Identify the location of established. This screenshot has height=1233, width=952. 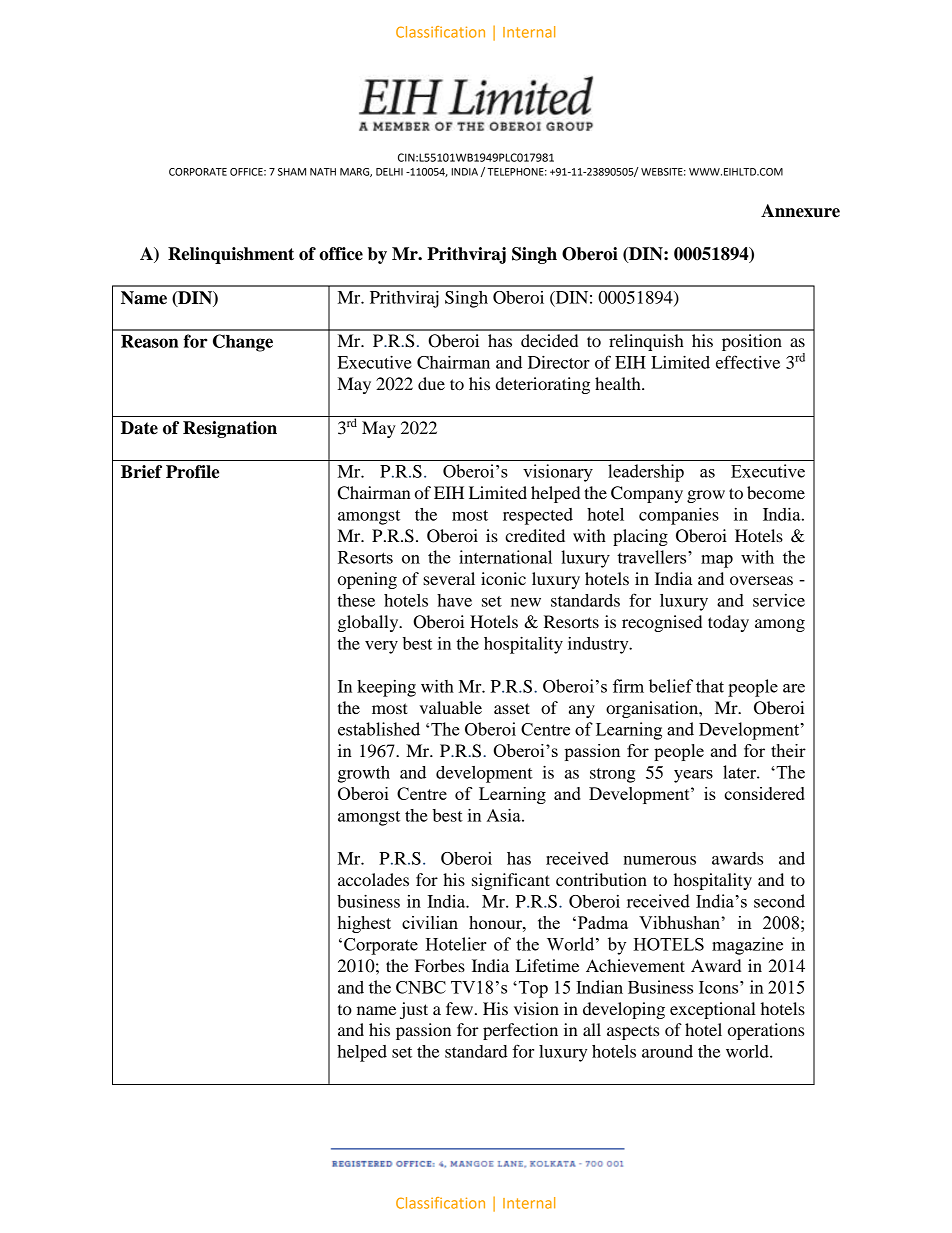
(379, 729).
